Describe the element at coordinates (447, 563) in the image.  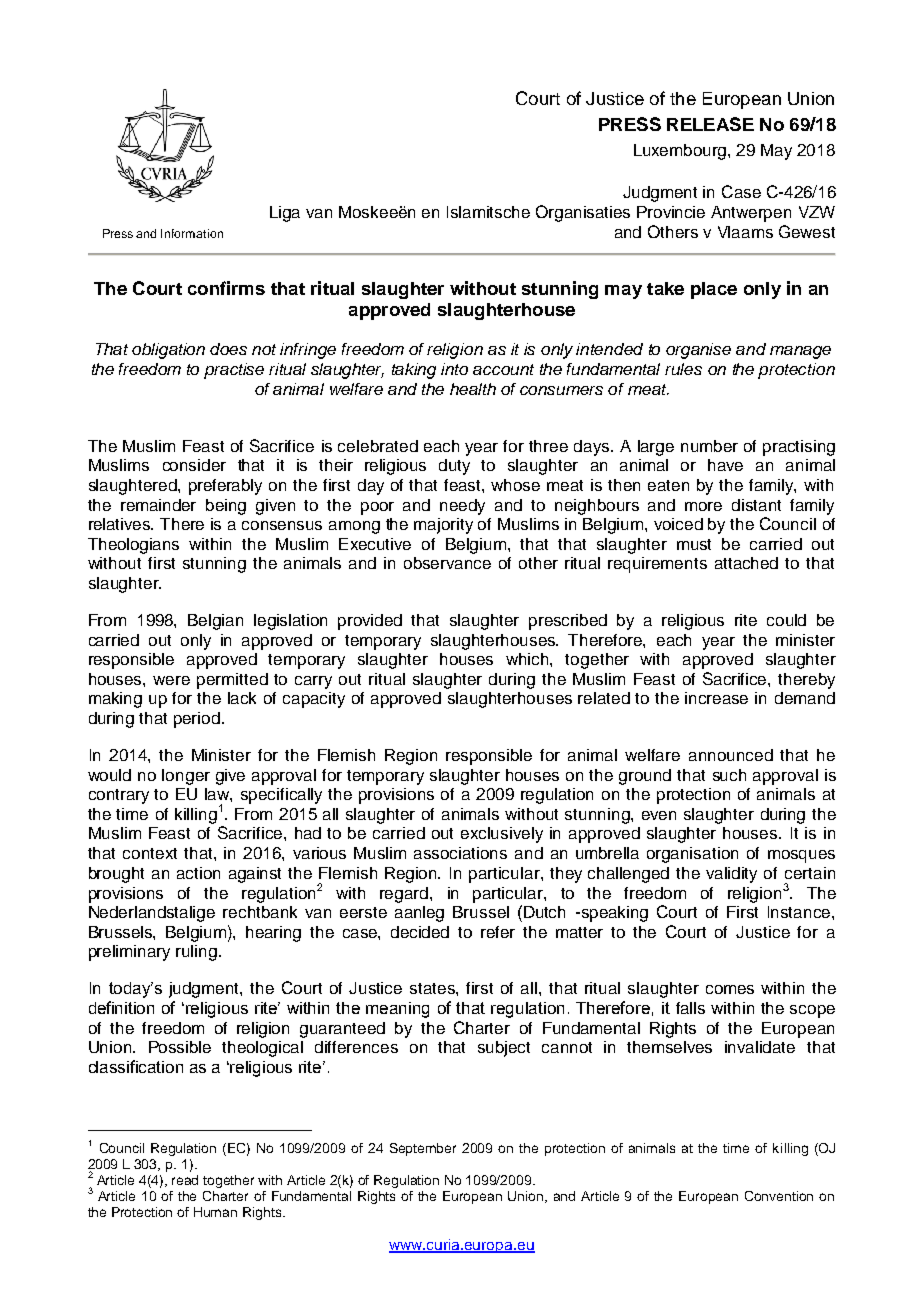
I see `observance` at that location.
